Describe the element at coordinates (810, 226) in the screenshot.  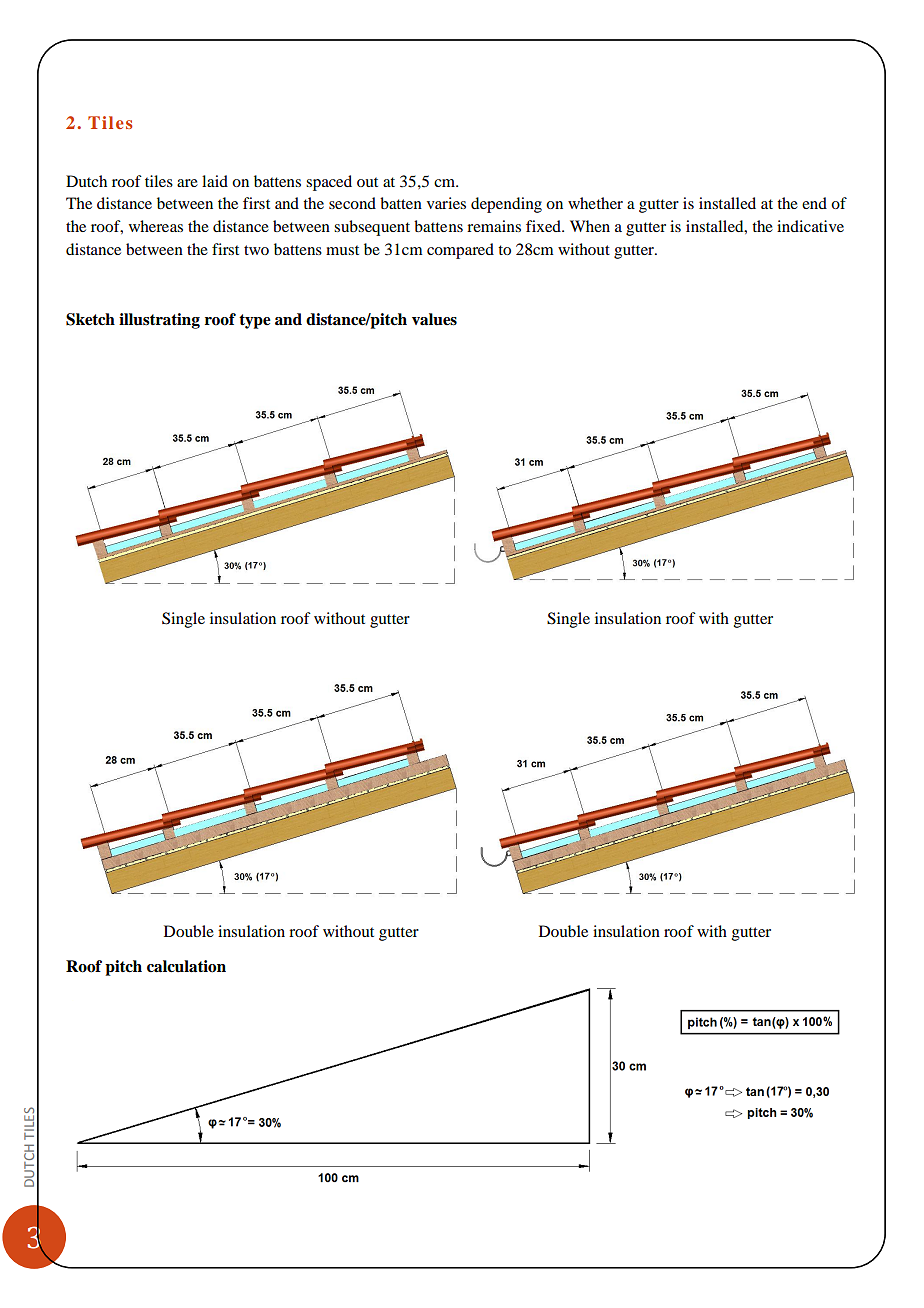
I see `indicative` at that location.
